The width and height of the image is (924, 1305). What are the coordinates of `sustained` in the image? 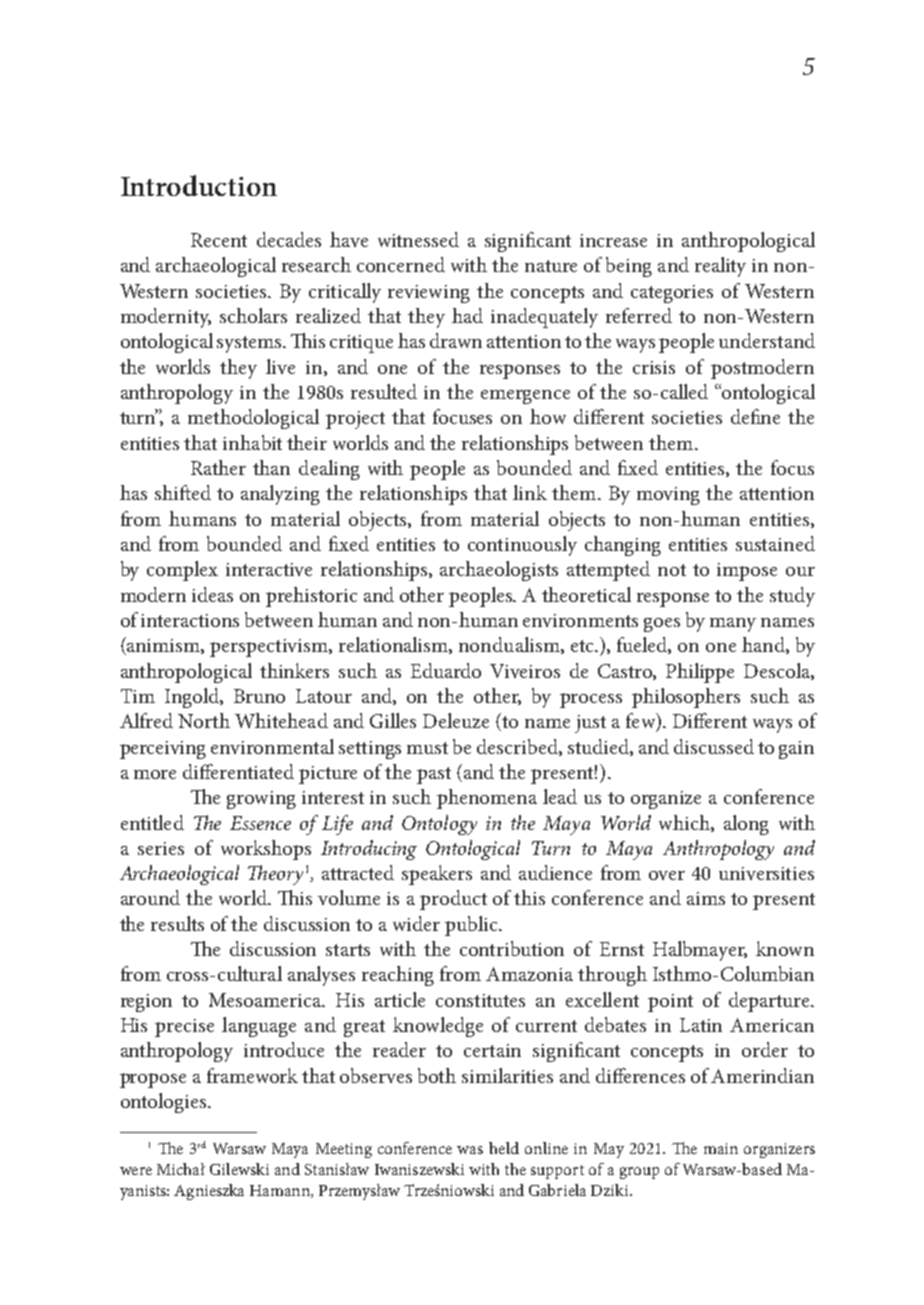 It's located at (775, 543).
